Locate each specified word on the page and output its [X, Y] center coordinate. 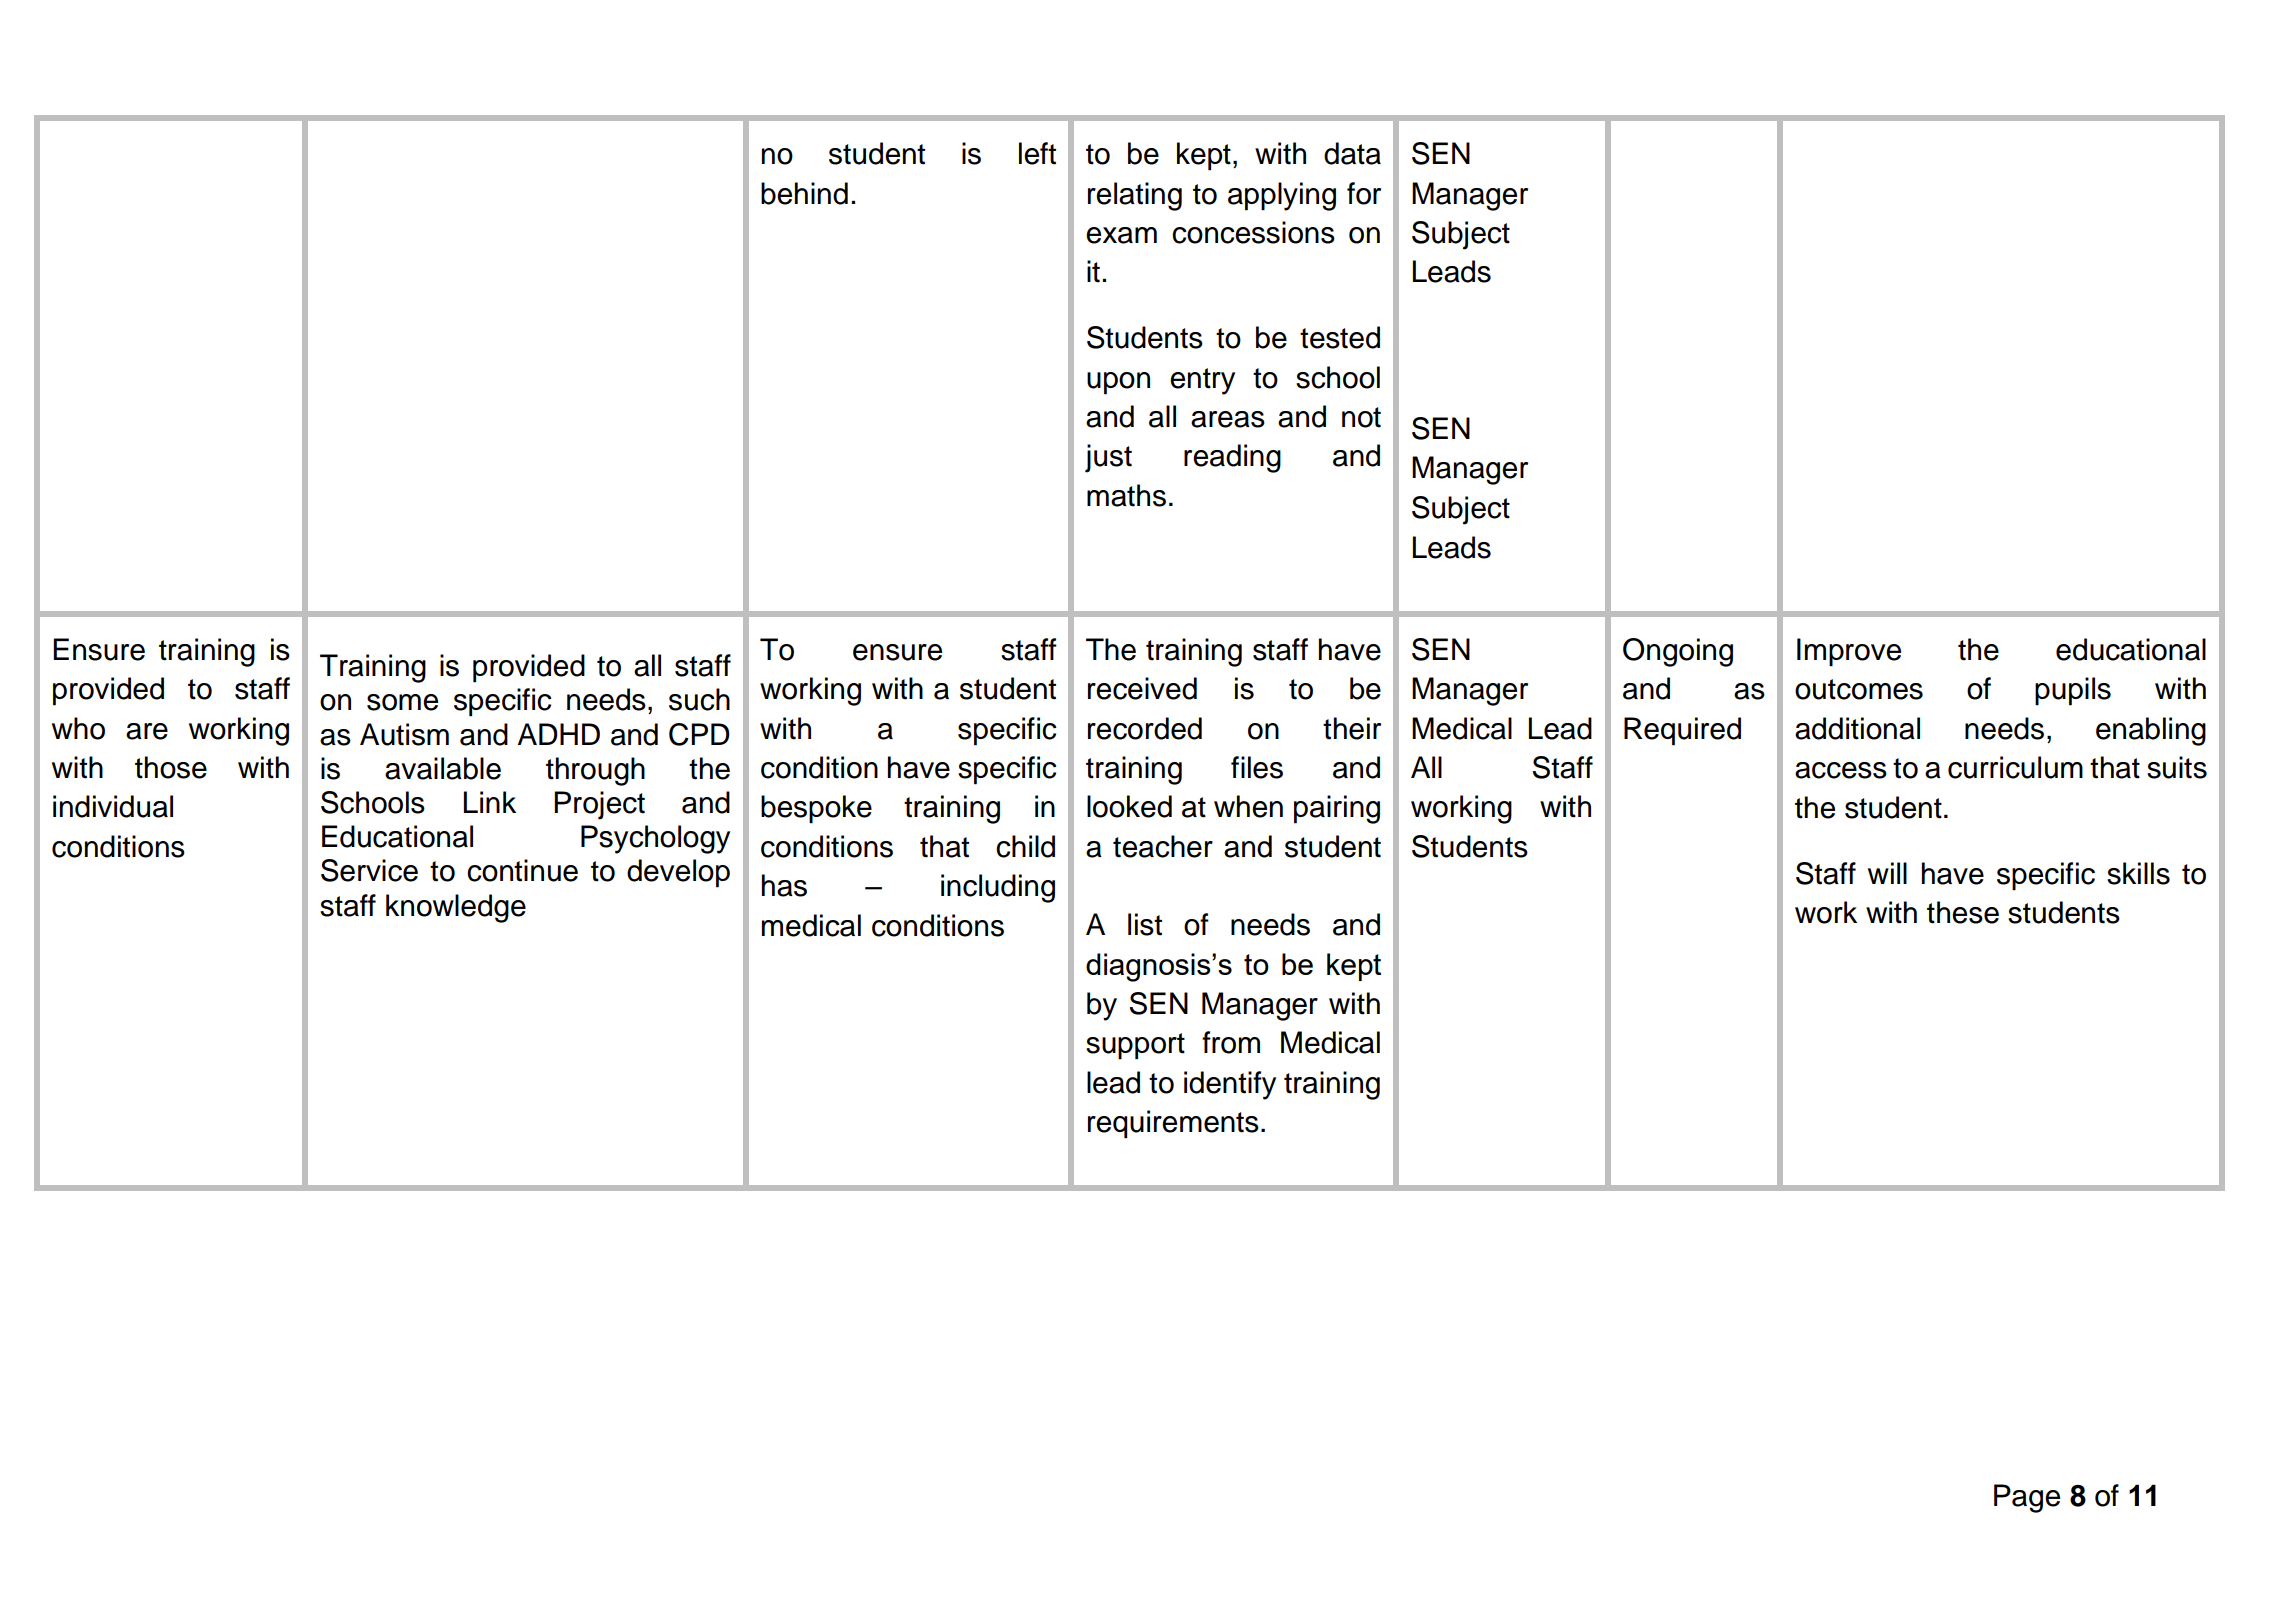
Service [369, 870]
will [1887, 873]
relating [1135, 196]
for [1364, 193]
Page [2027, 1498]
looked [1129, 806]
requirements [1173, 1124]
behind [804, 193]
